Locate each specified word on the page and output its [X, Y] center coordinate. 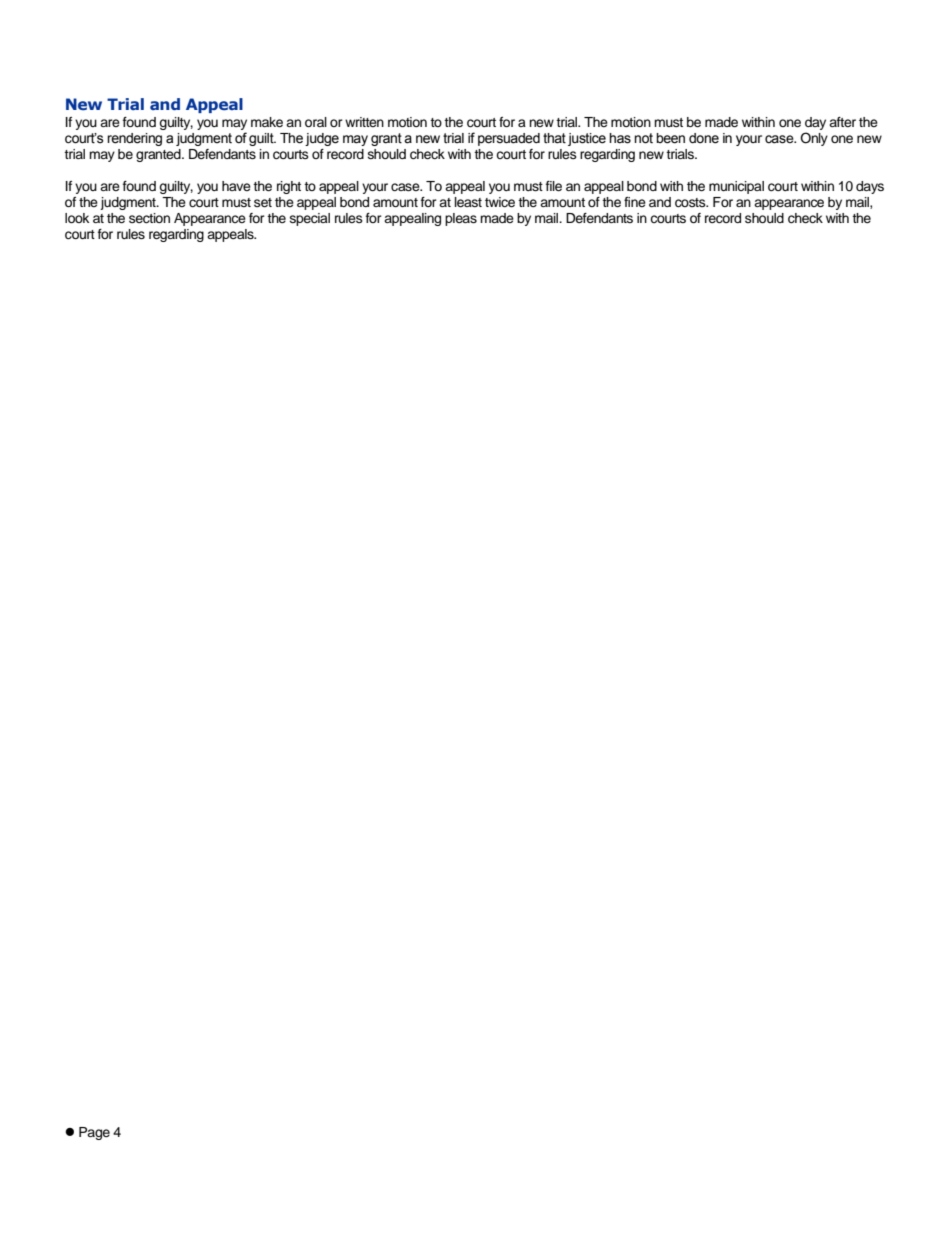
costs [691, 203]
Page [94, 1133]
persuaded [509, 139]
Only [814, 139]
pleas [461, 219]
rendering [134, 139]
